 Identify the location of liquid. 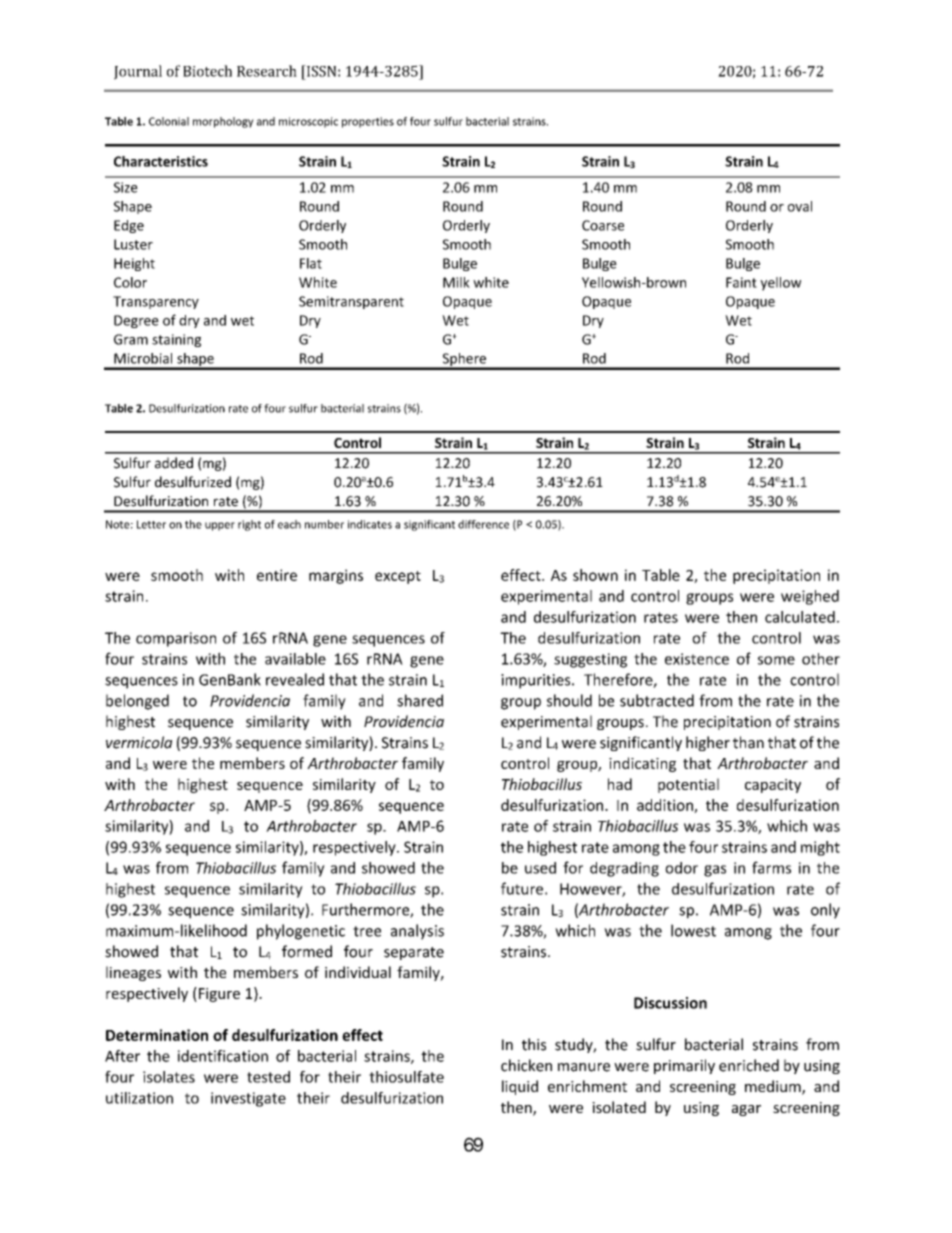
(520, 1087).
